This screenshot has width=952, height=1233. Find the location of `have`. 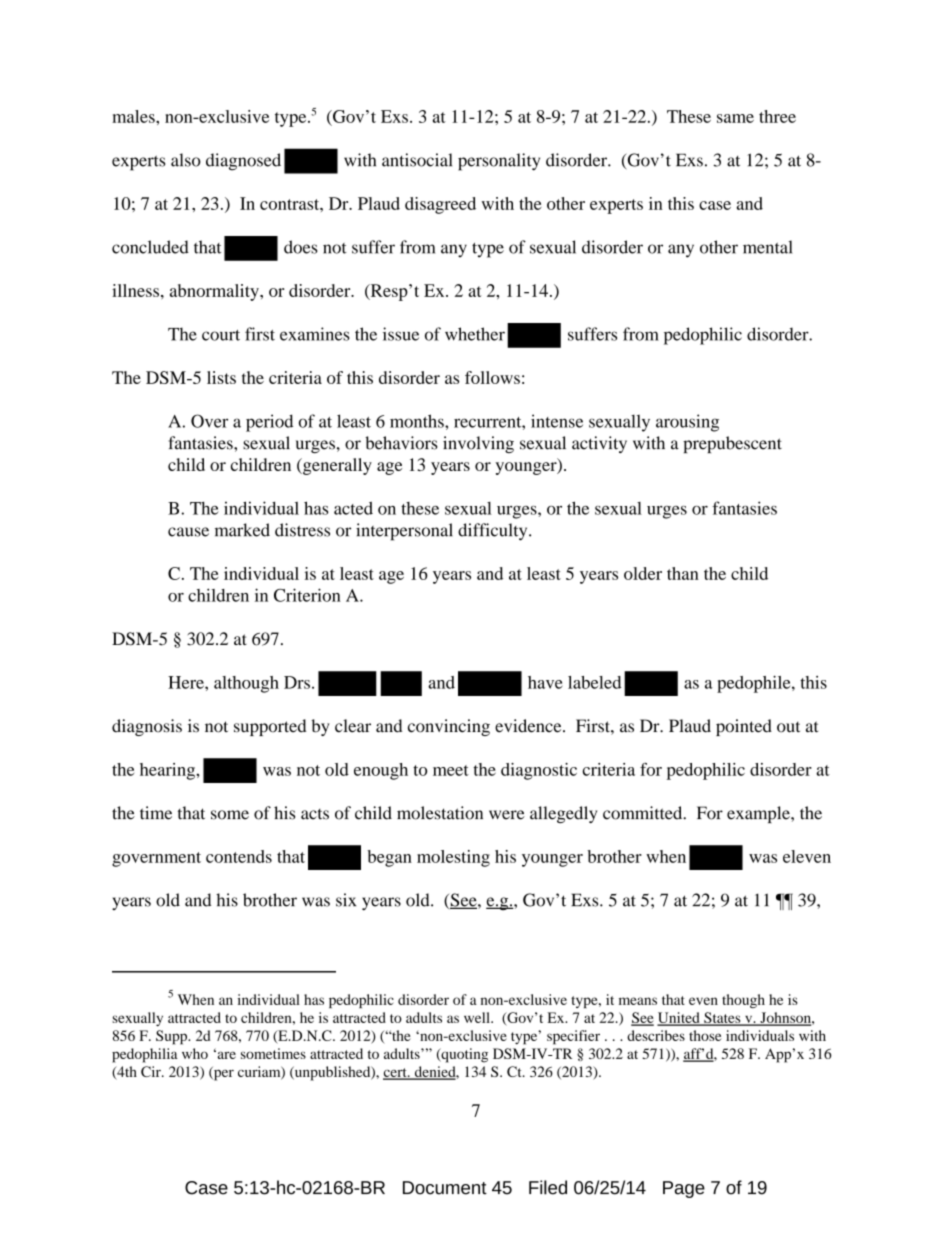

have is located at coordinates (545, 682).
